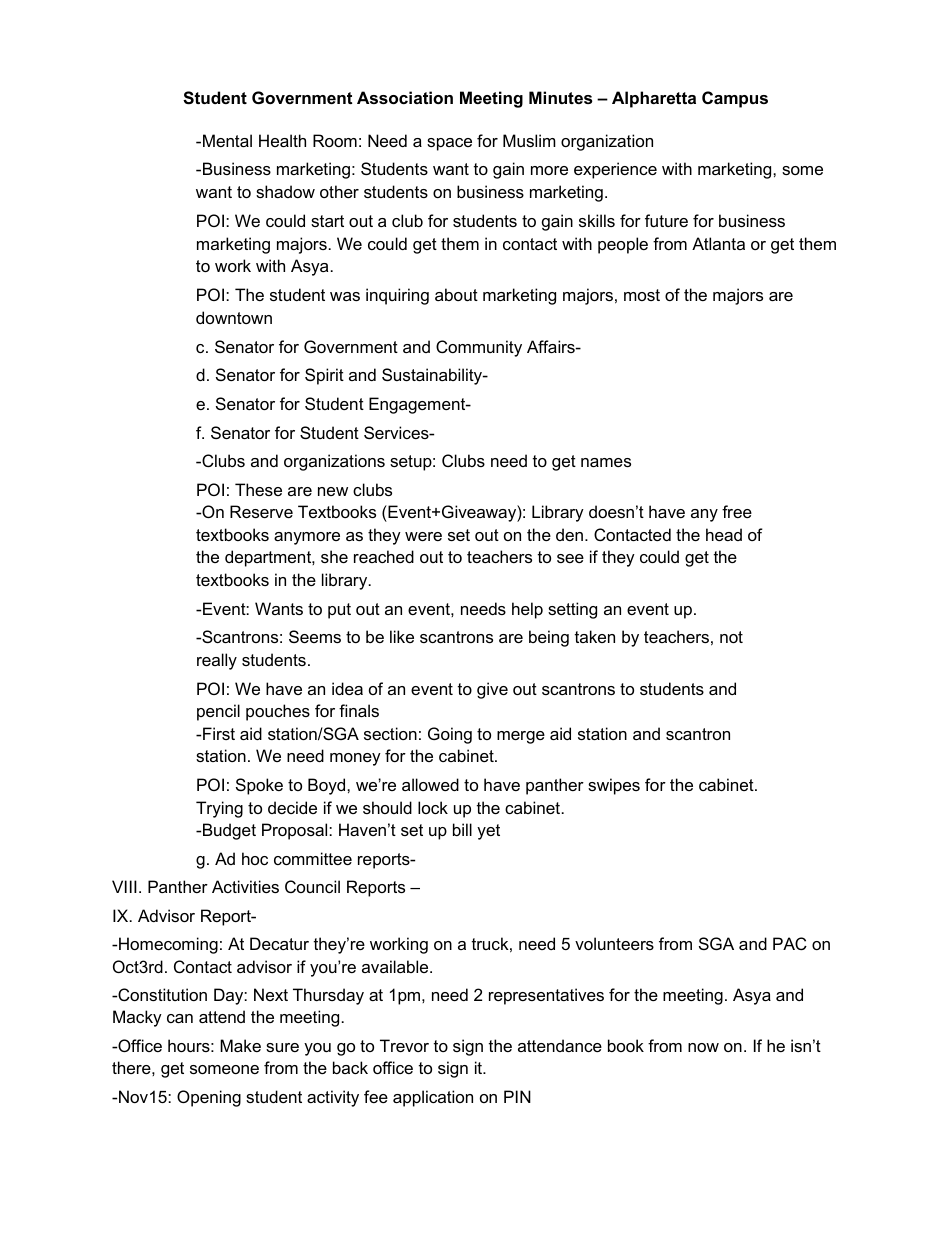 Image resolution: width=952 pixels, height=1233 pixels. What do you see at coordinates (217, 661) in the page?
I see `really` at bounding box center [217, 661].
